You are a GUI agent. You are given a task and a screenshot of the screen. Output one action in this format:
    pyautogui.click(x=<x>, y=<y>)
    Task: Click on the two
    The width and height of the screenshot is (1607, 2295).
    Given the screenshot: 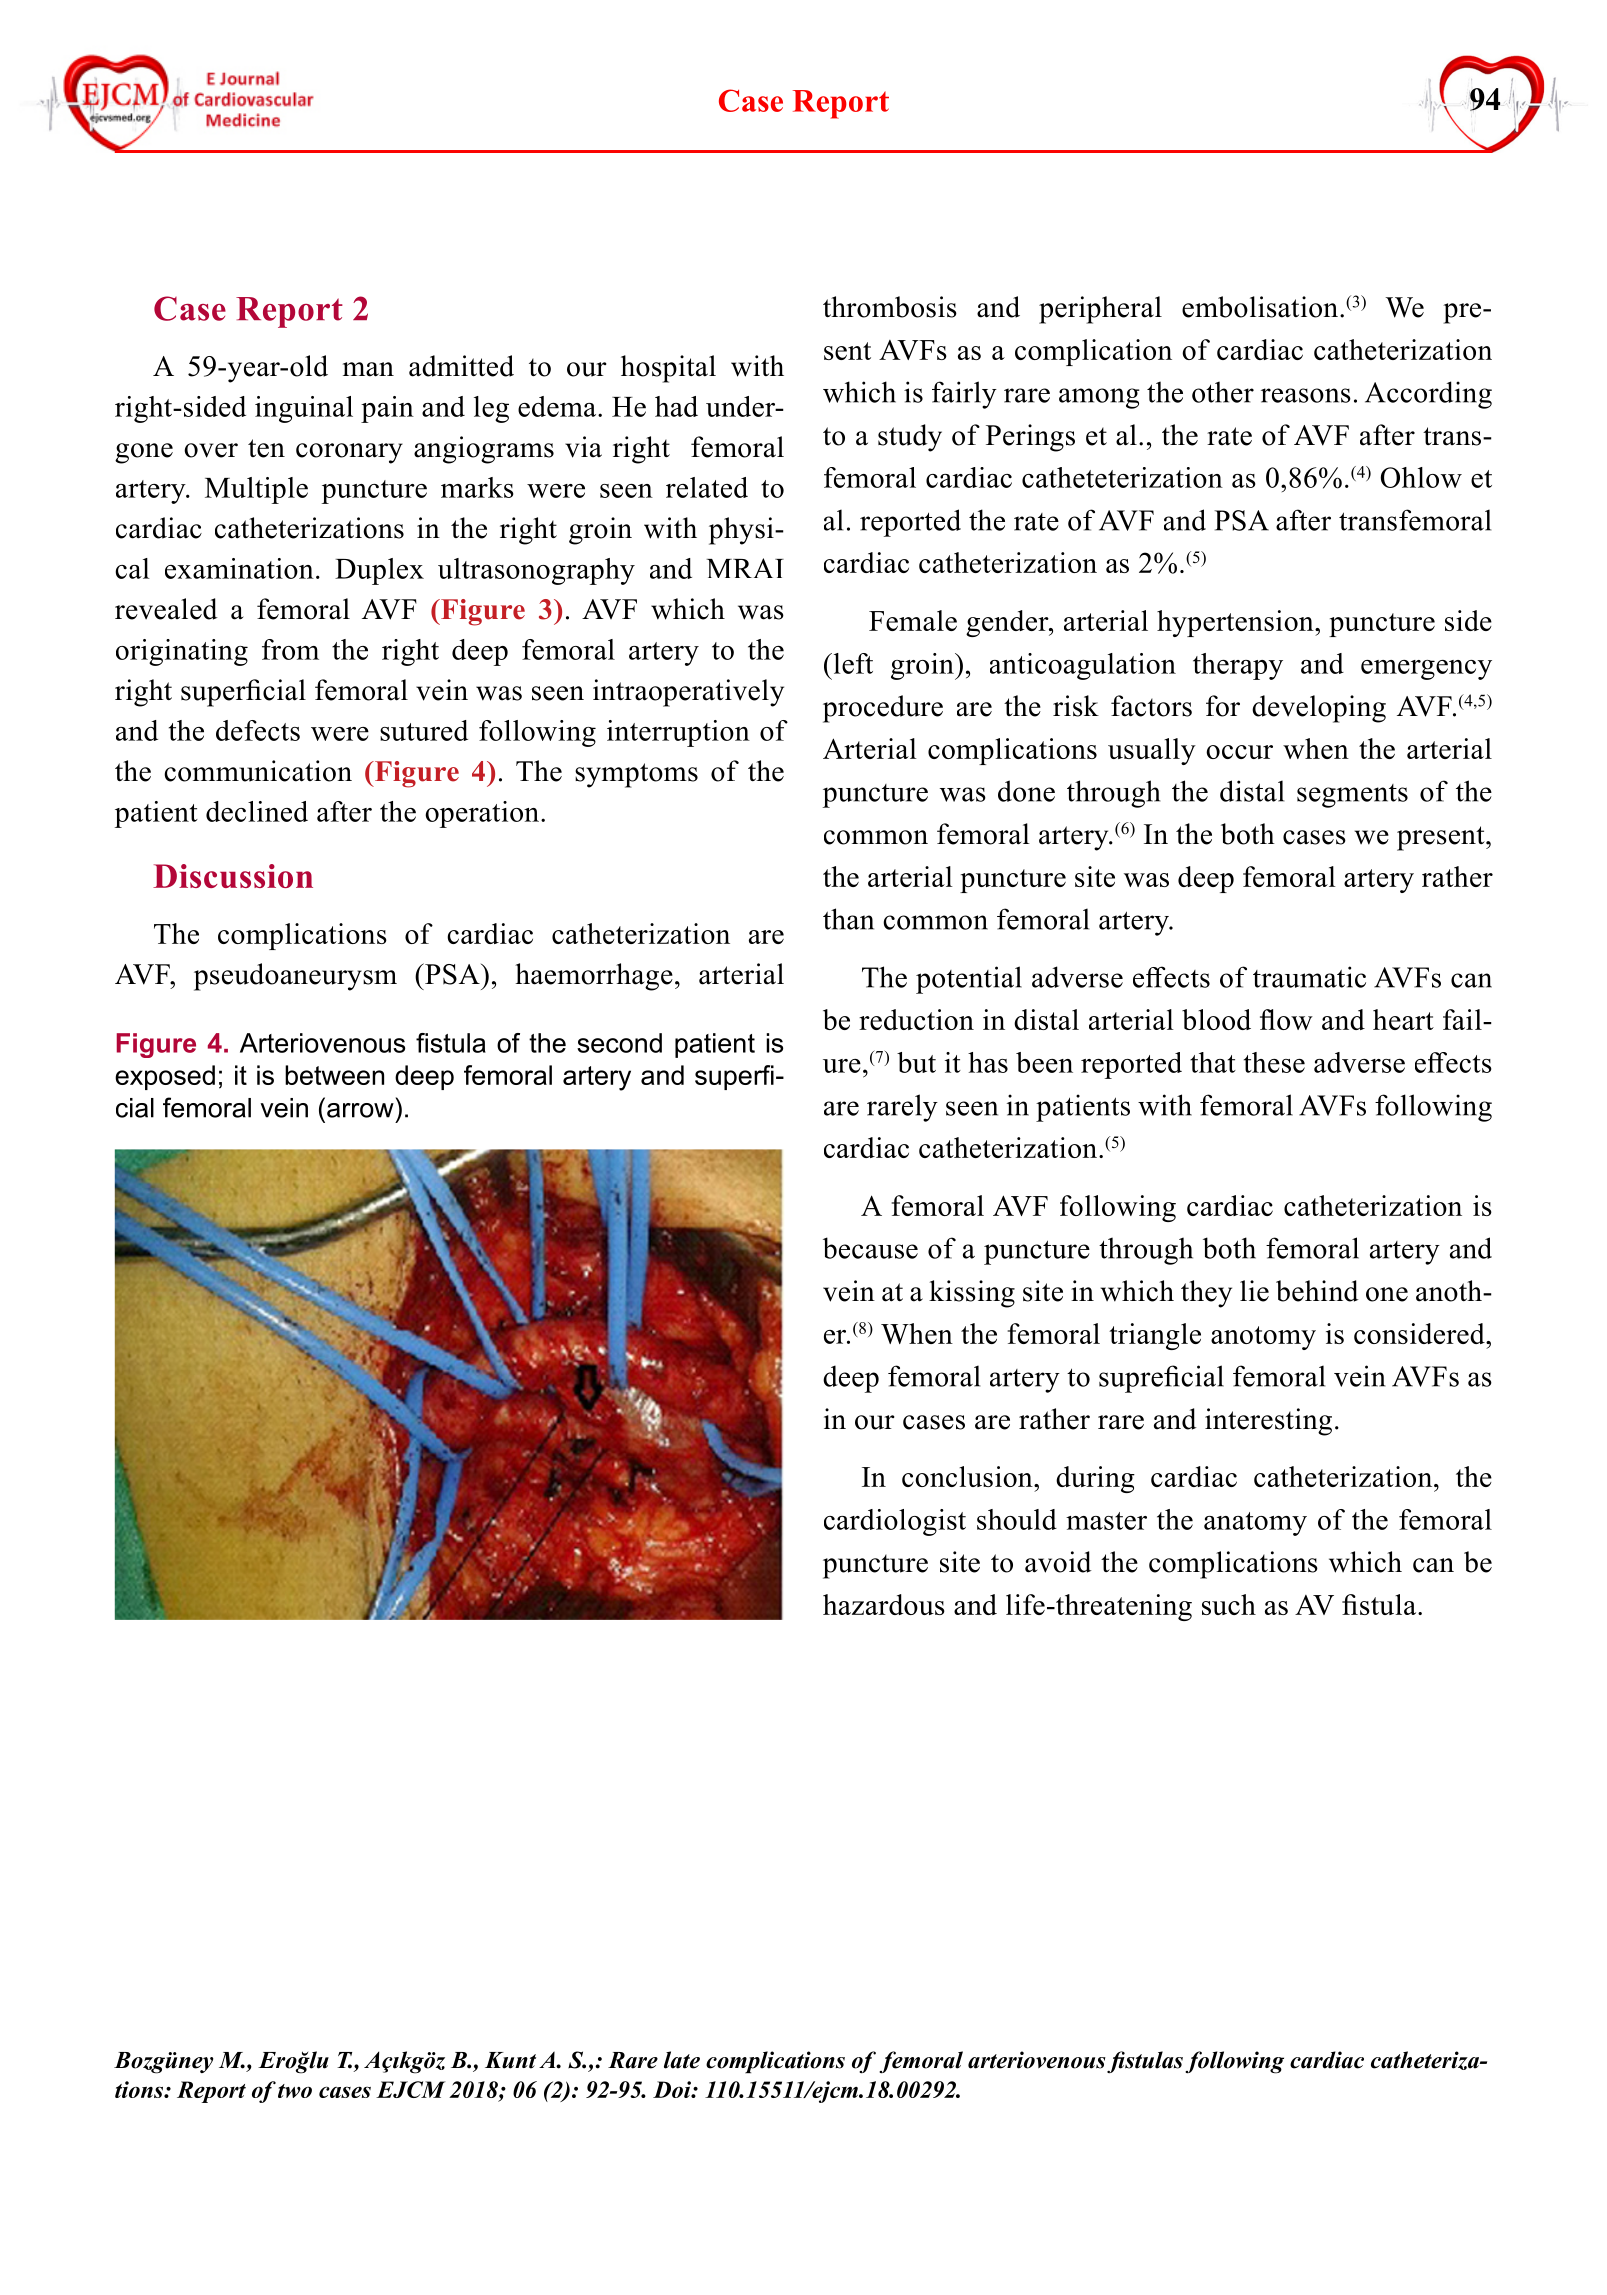 What is the action you would take?
    pyautogui.click(x=295, y=2091)
